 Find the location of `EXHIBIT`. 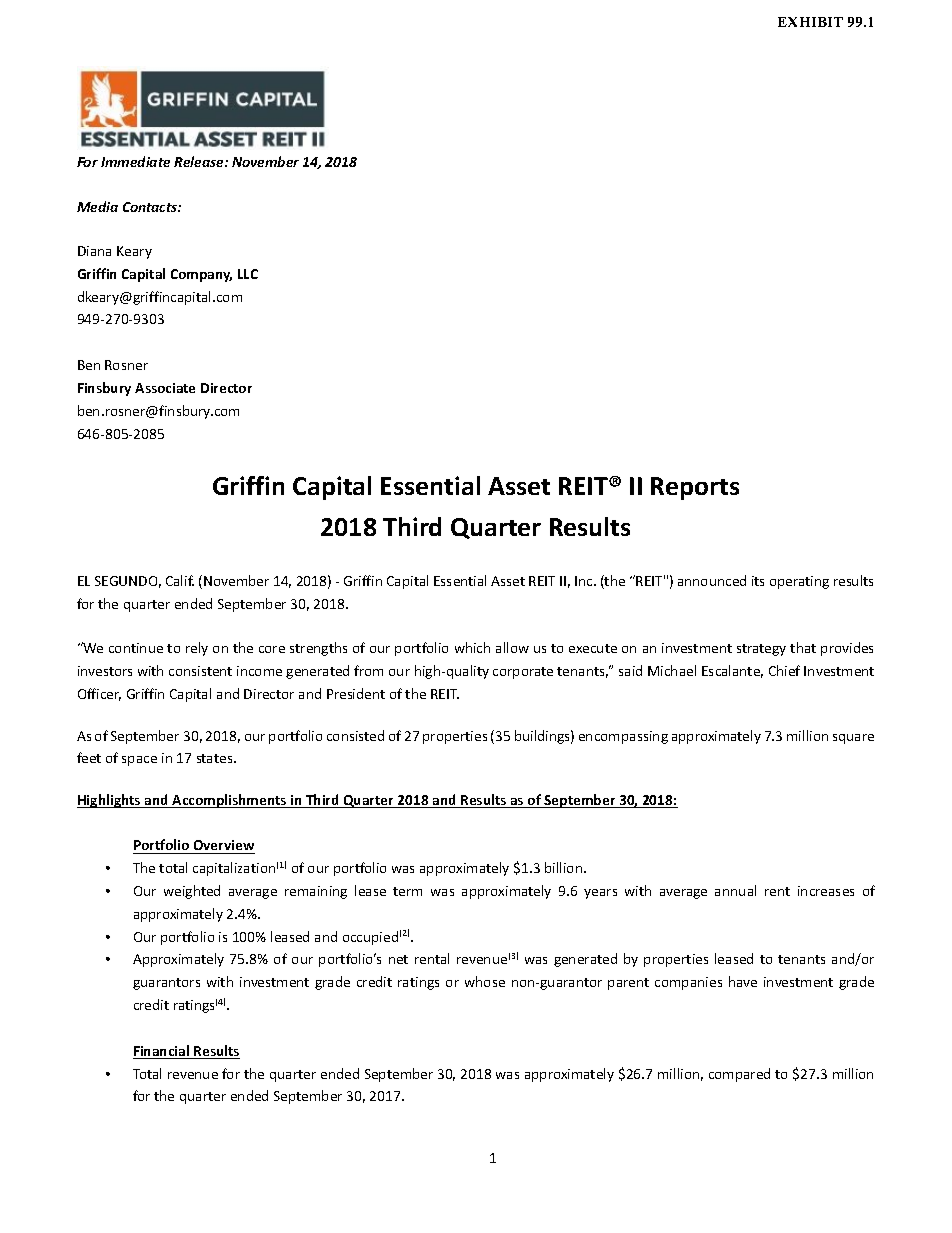

EXHIBIT is located at coordinates (810, 22).
